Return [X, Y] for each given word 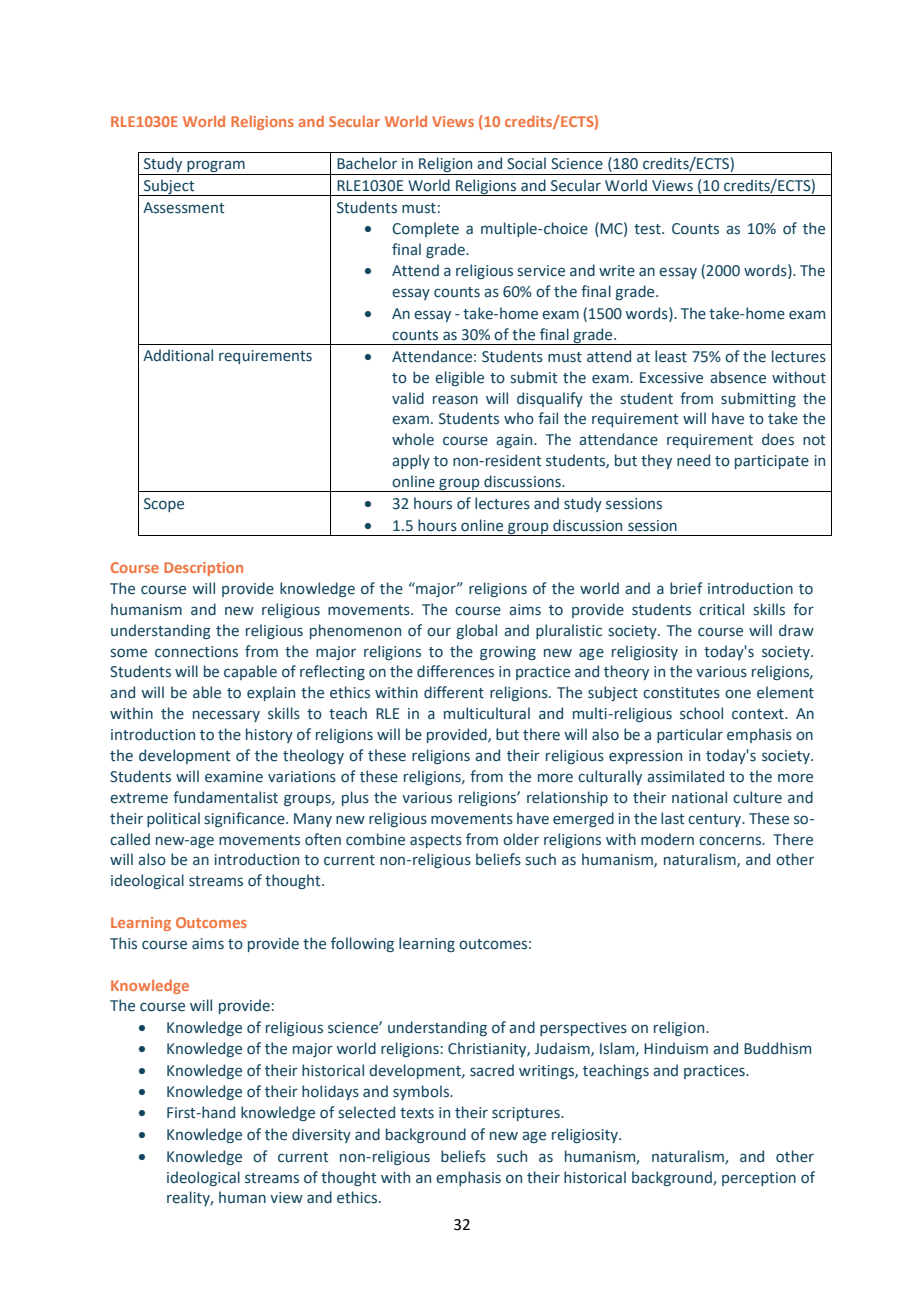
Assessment [183, 208]
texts [417, 1113]
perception [759, 1179]
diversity [321, 1135]
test [648, 229]
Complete [425, 229]
